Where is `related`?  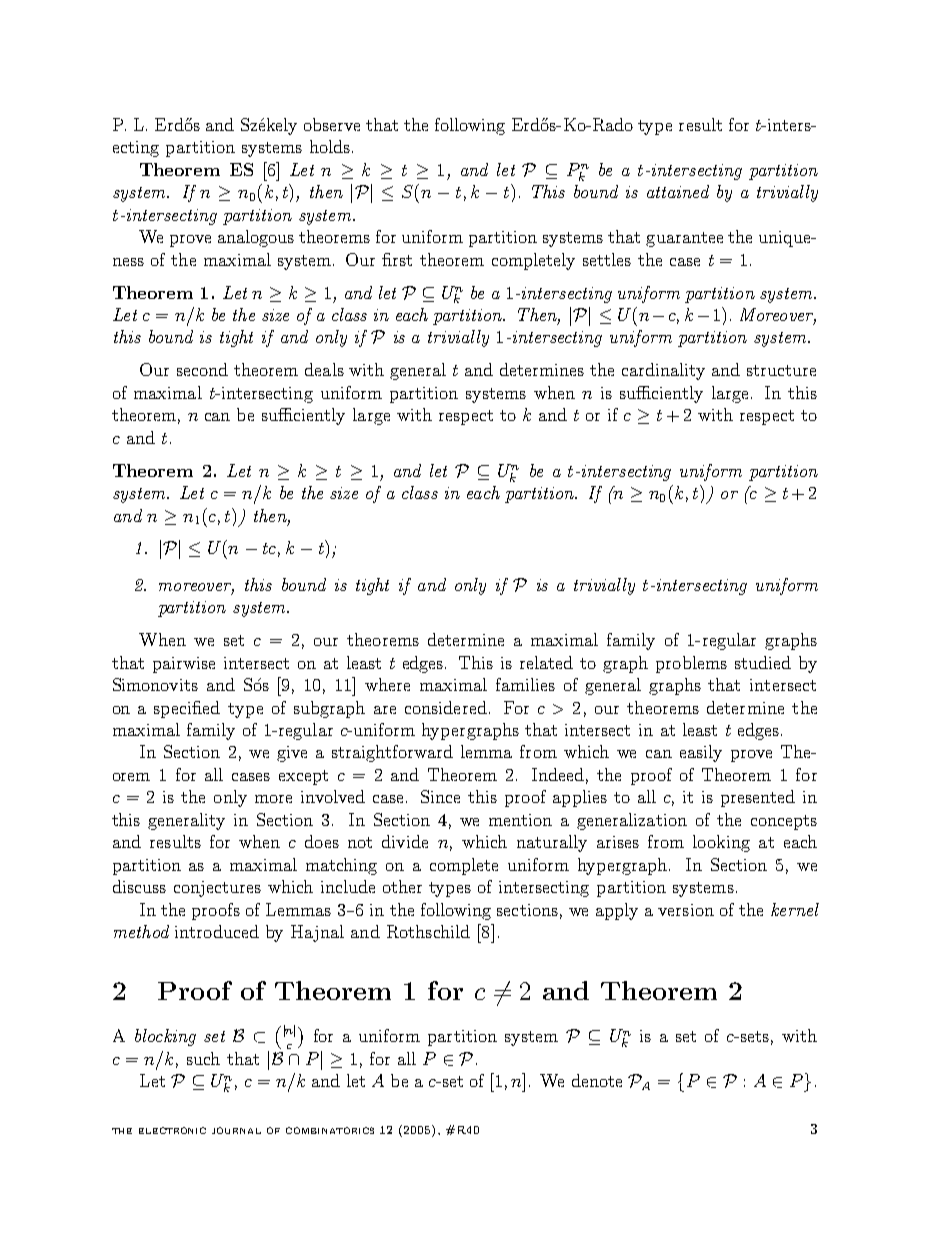 related is located at coordinates (546, 662).
